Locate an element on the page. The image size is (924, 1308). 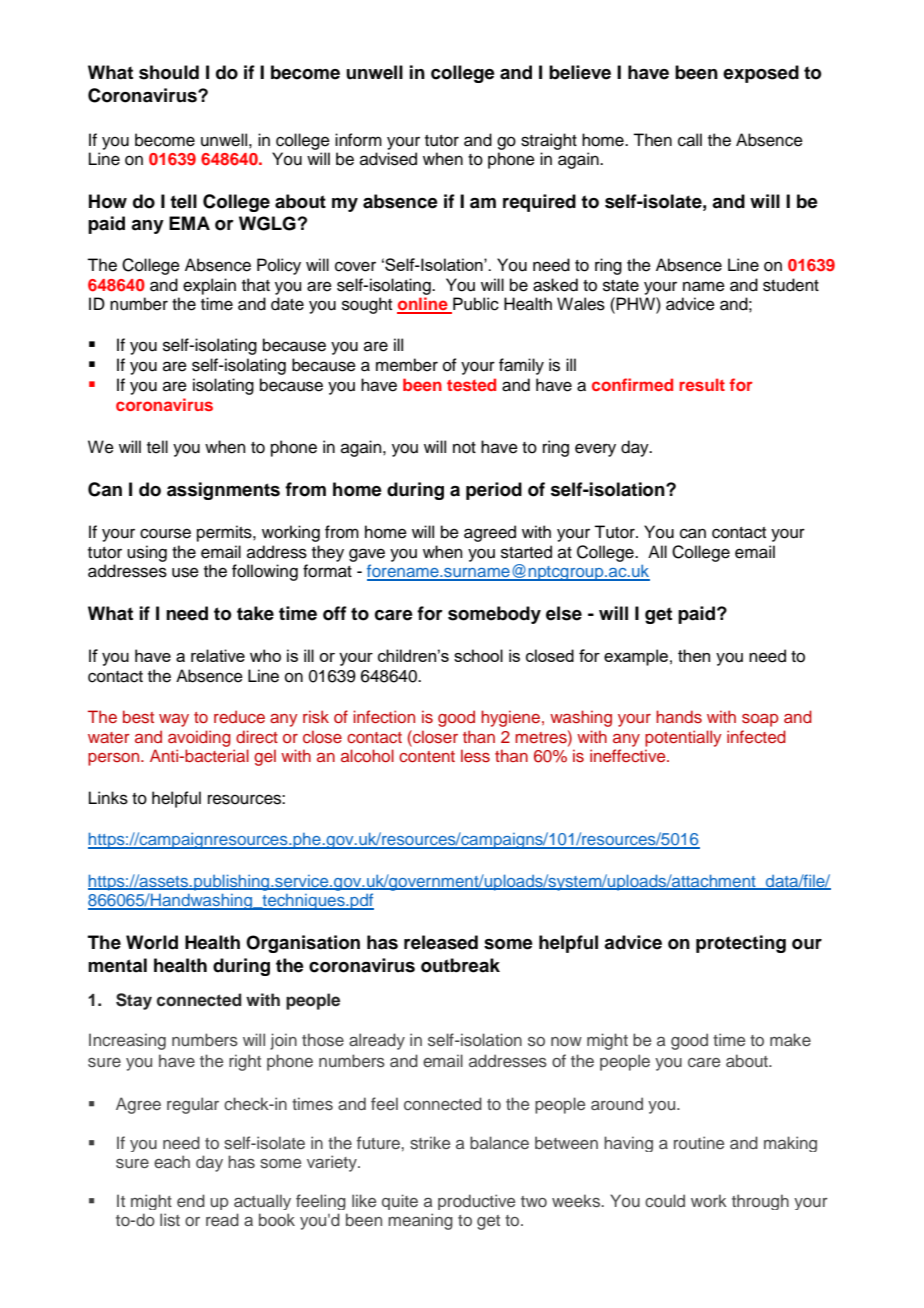
assignments is located at coordinates (223, 491).
